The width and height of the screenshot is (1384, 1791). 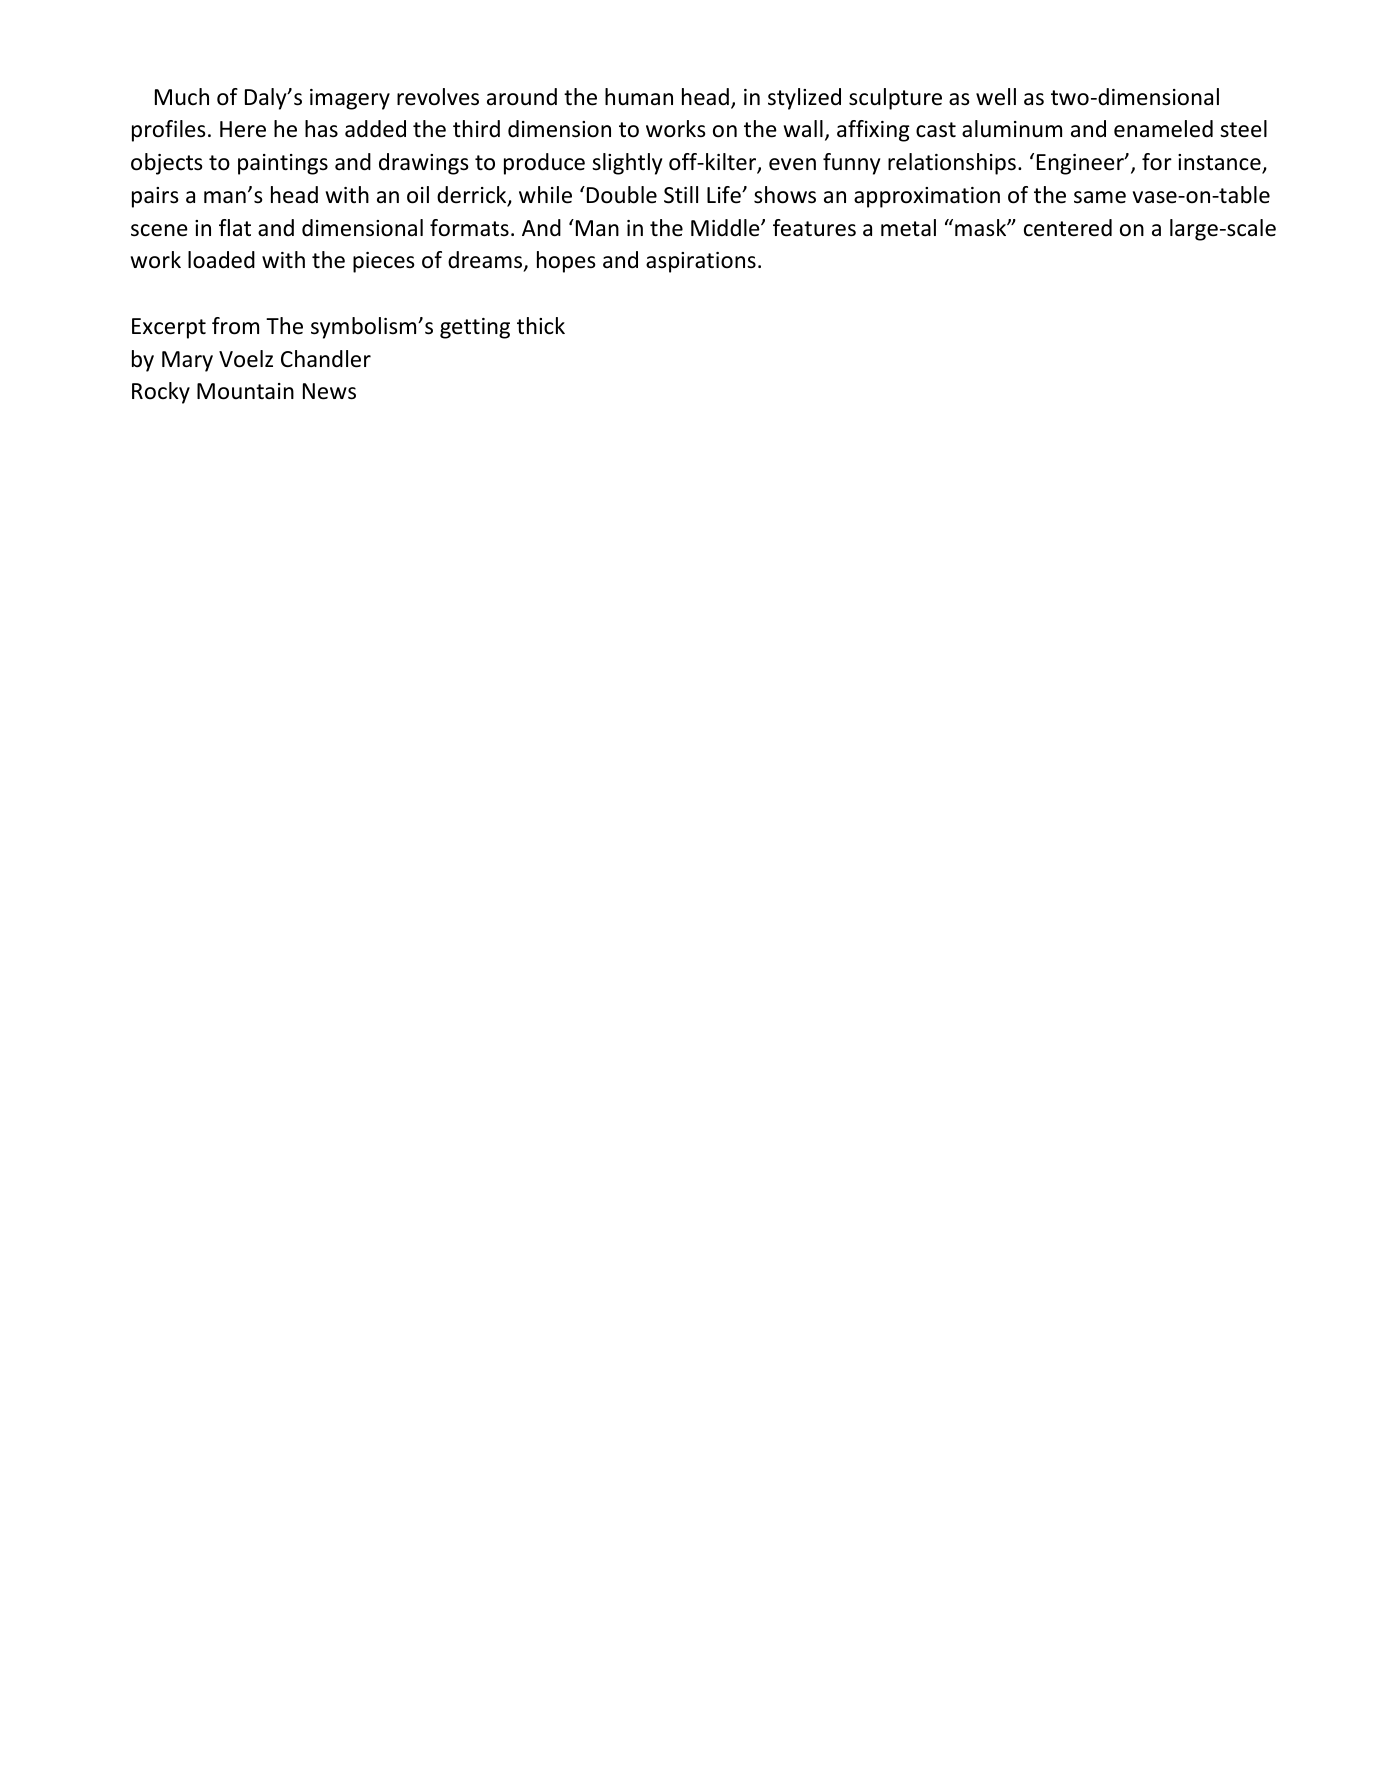 What do you see at coordinates (475, 328) in the screenshot?
I see `getting` at bounding box center [475, 328].
